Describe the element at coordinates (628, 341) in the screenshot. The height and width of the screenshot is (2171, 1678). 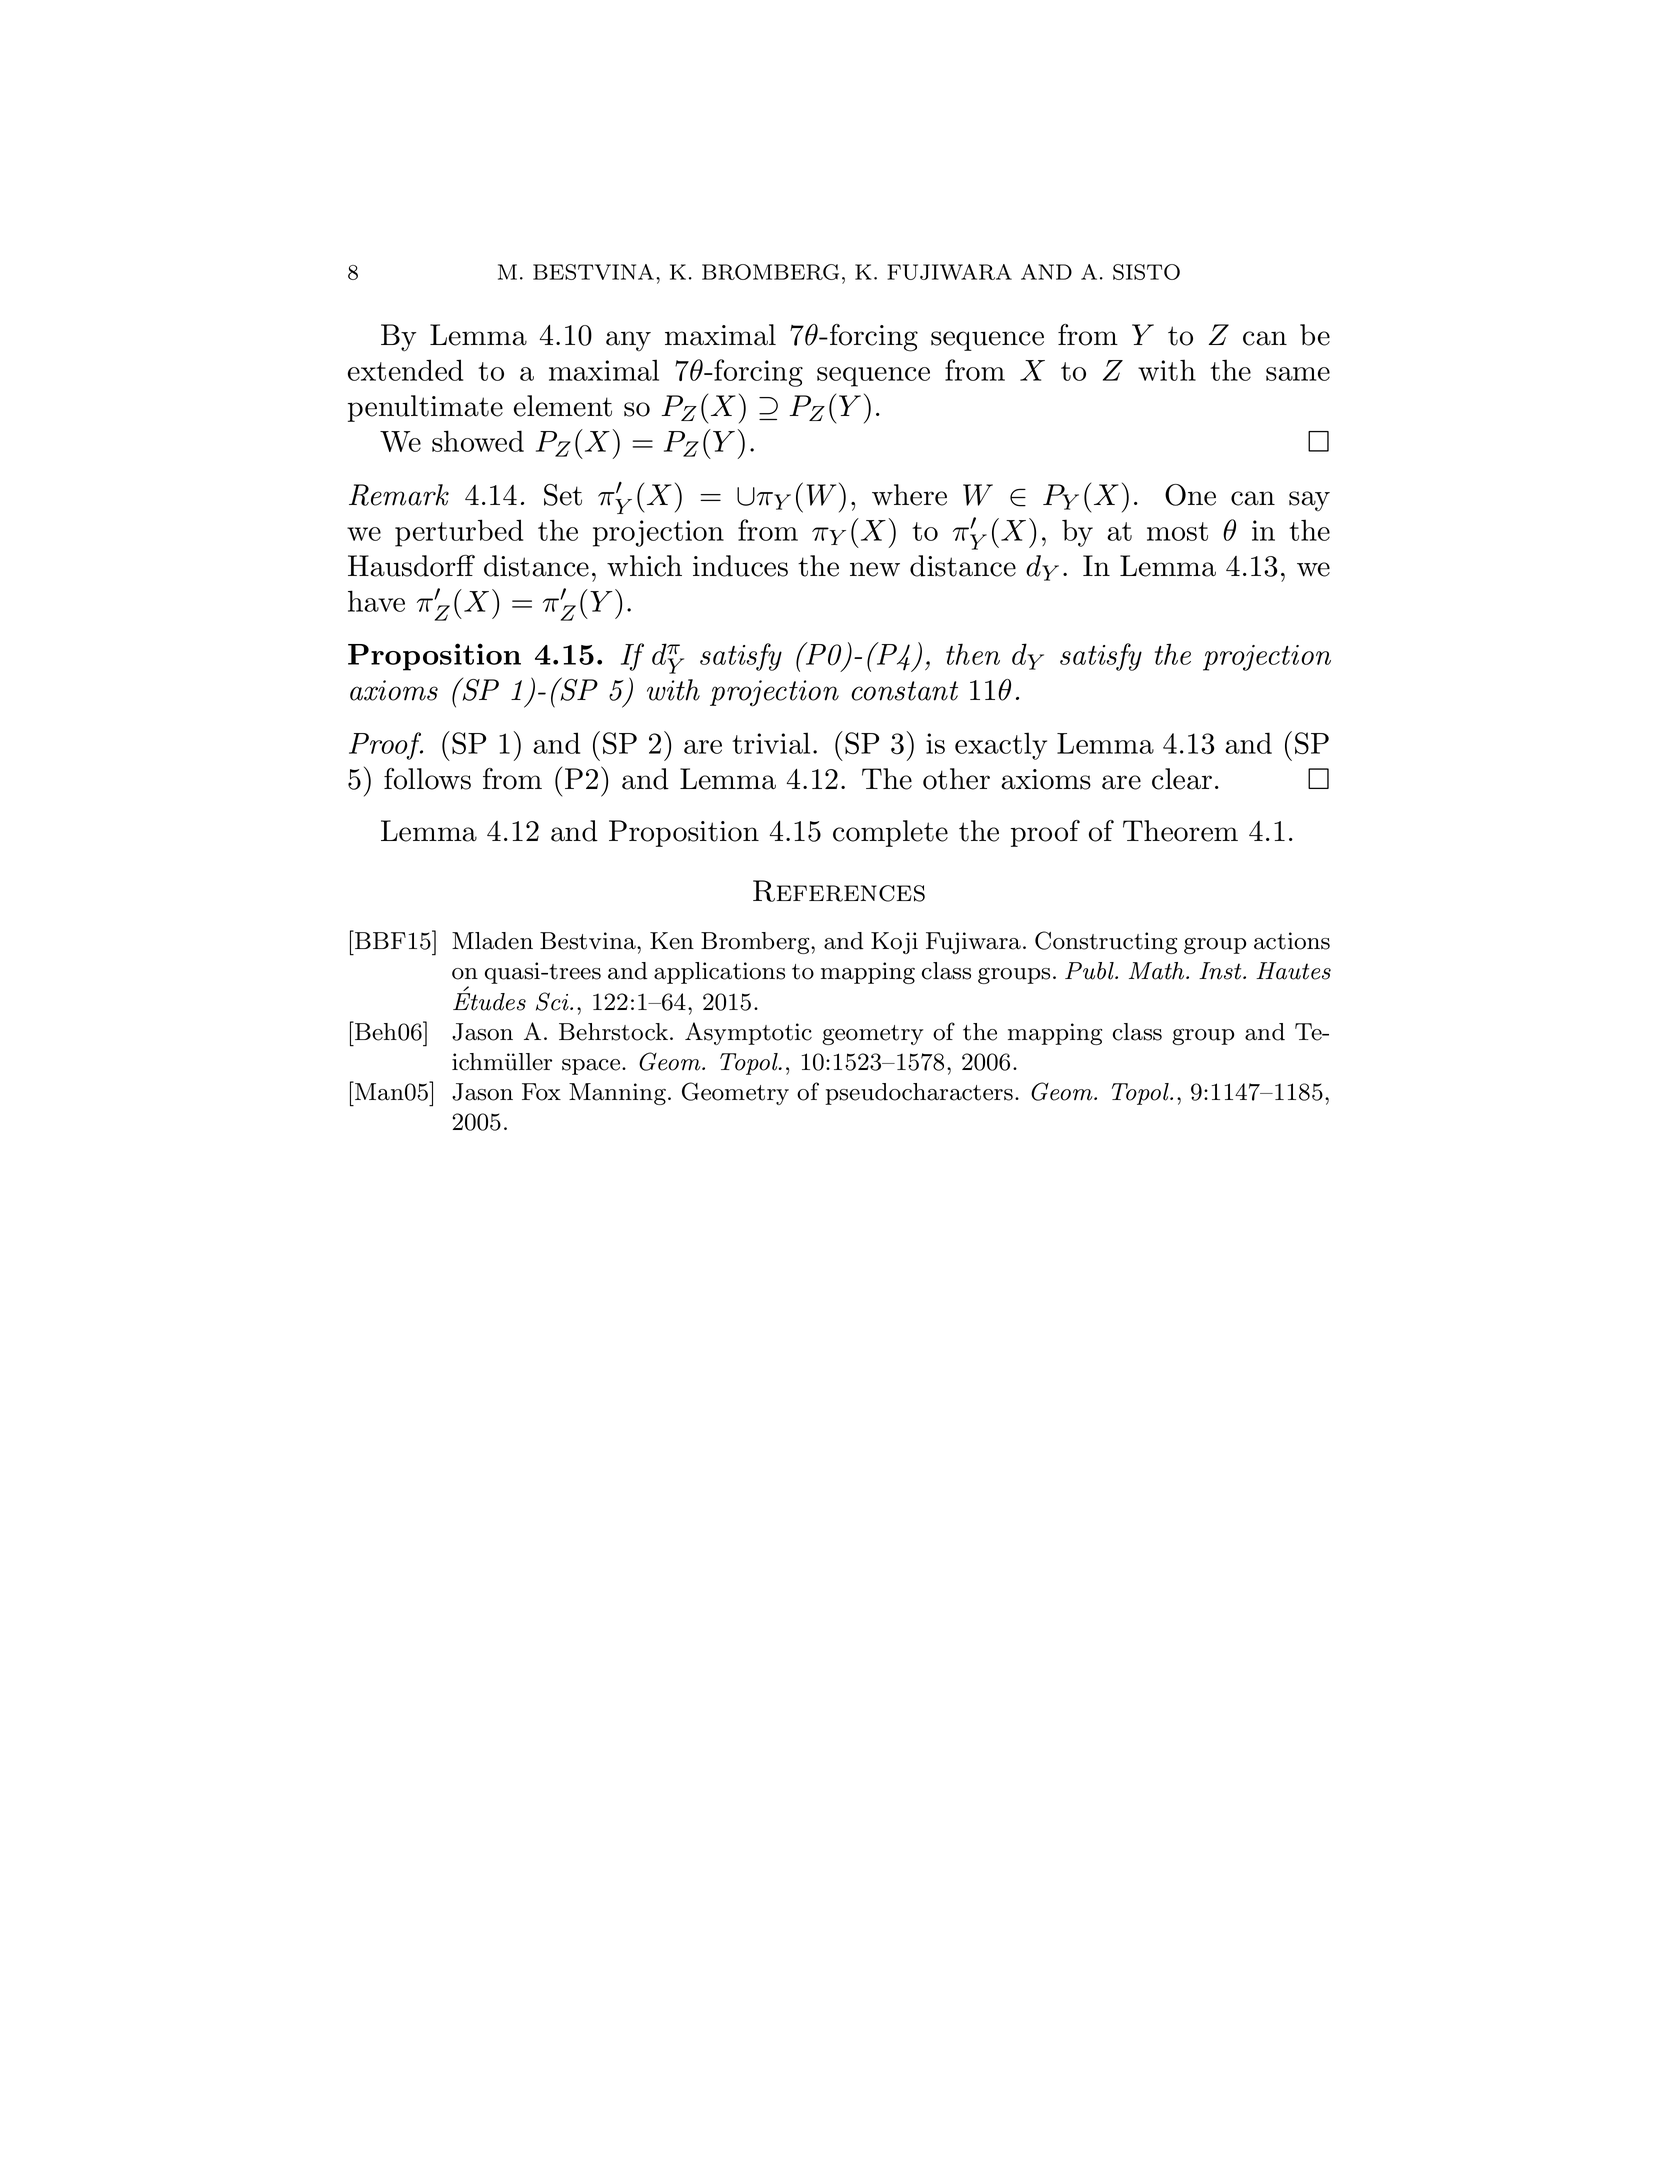
I see `any` at that location.
